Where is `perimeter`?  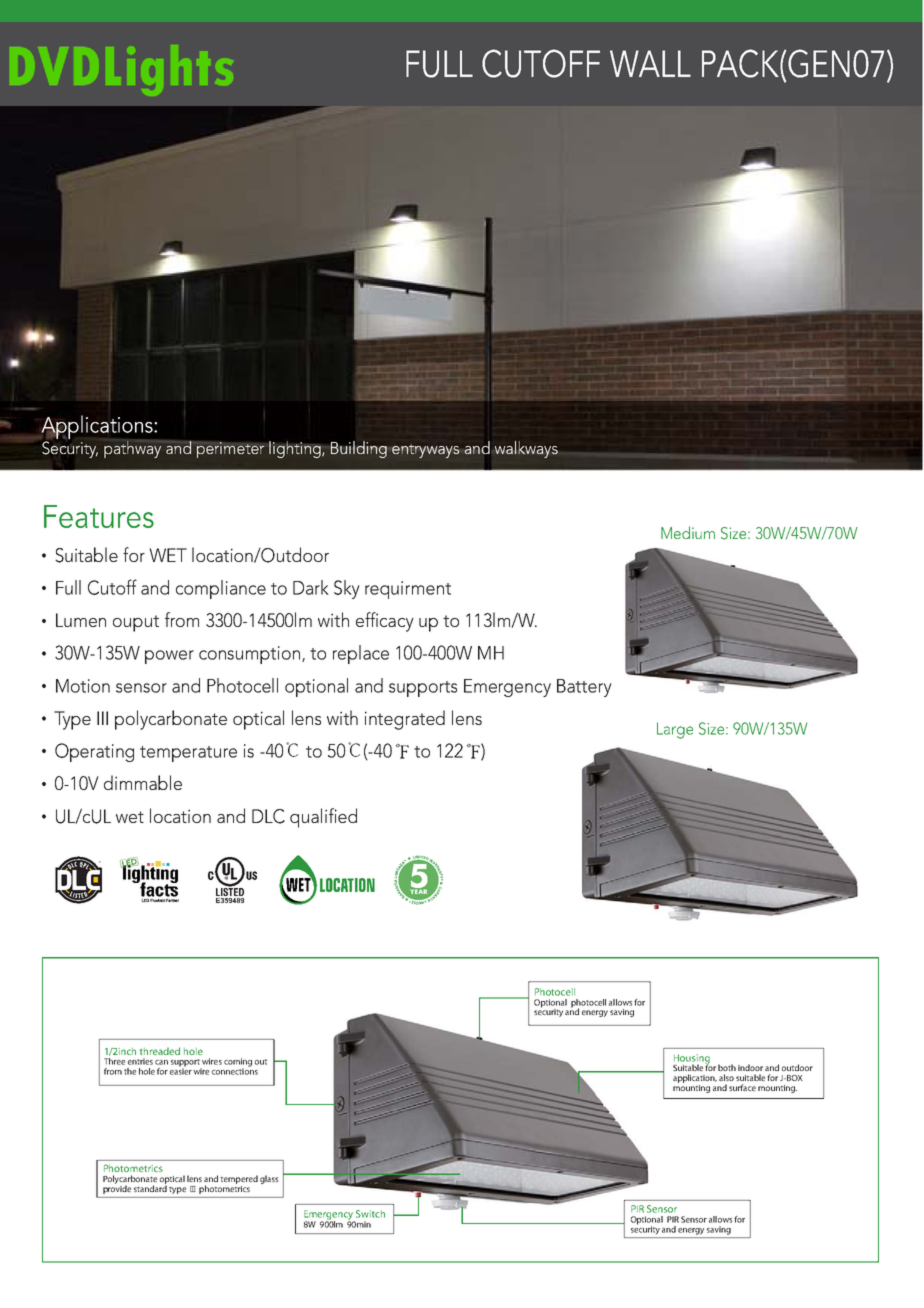 perimeter is located at coordinates (229, 450).
